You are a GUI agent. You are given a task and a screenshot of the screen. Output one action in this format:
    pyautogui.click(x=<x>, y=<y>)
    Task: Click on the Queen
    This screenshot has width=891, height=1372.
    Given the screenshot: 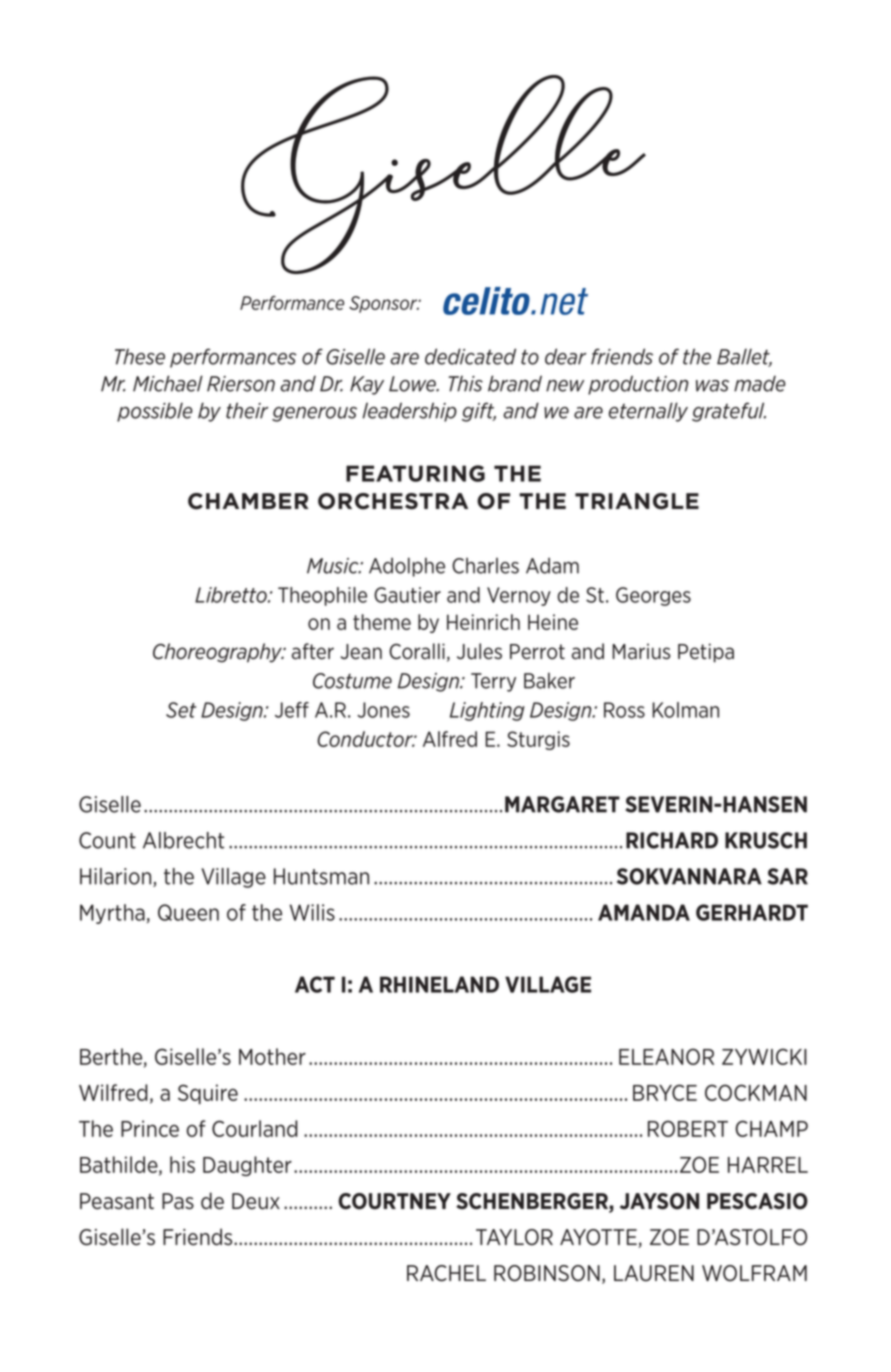 What is the action you would take?
    pyautogui.click(x=188, y=912)
